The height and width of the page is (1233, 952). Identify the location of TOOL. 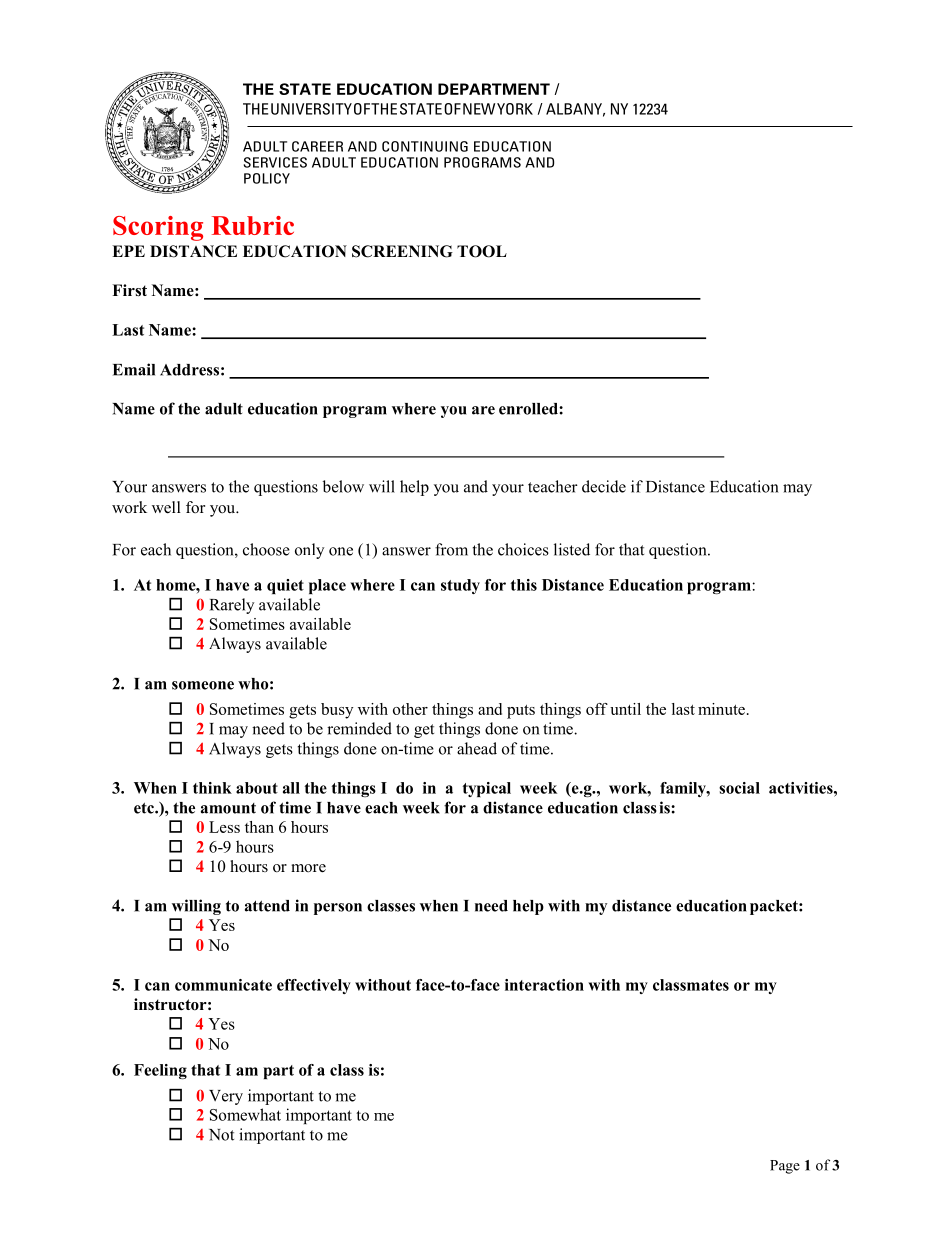
(482, 251).
